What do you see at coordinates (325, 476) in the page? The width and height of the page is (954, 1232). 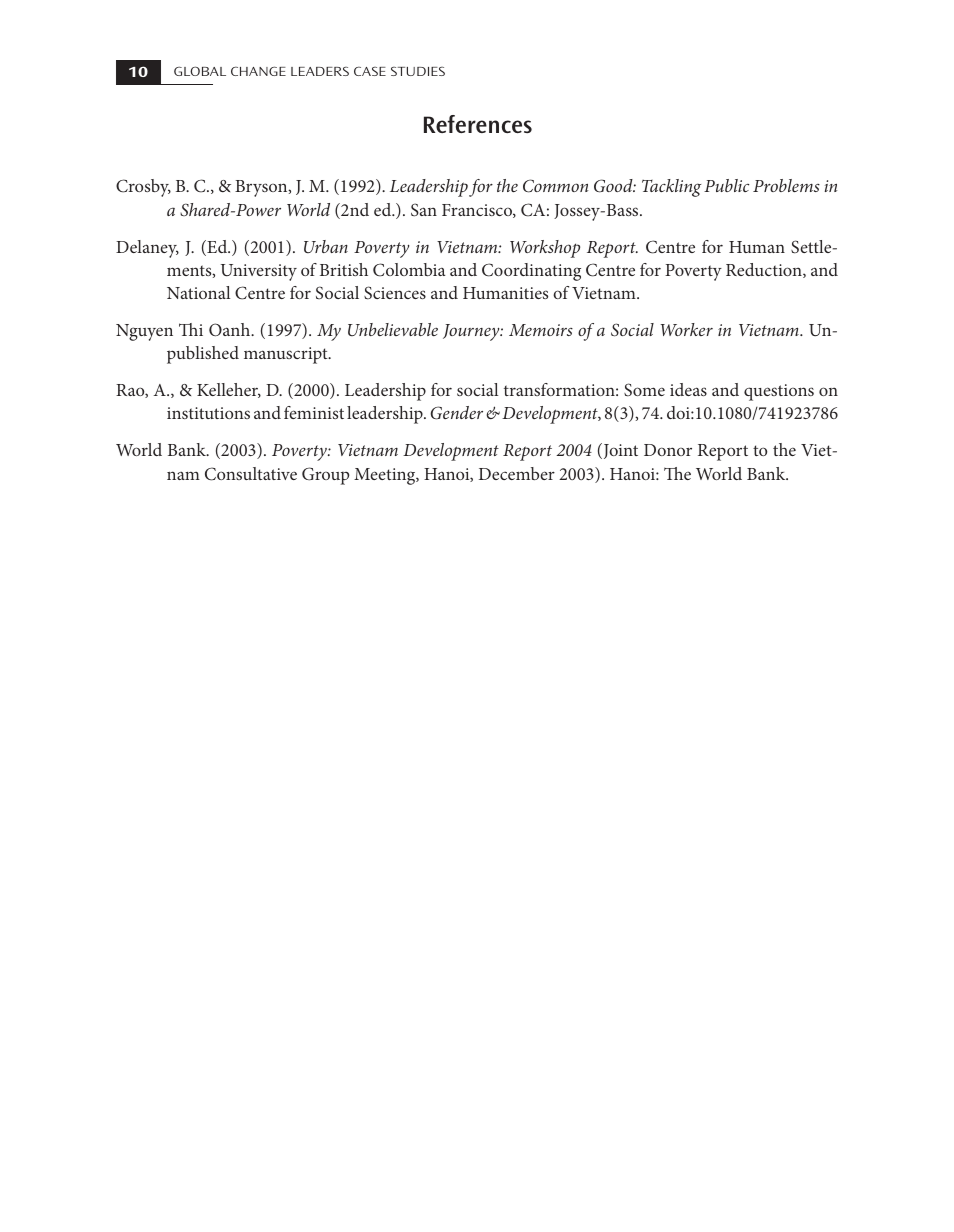 I see `Group` at bounding box center [325, 476].
